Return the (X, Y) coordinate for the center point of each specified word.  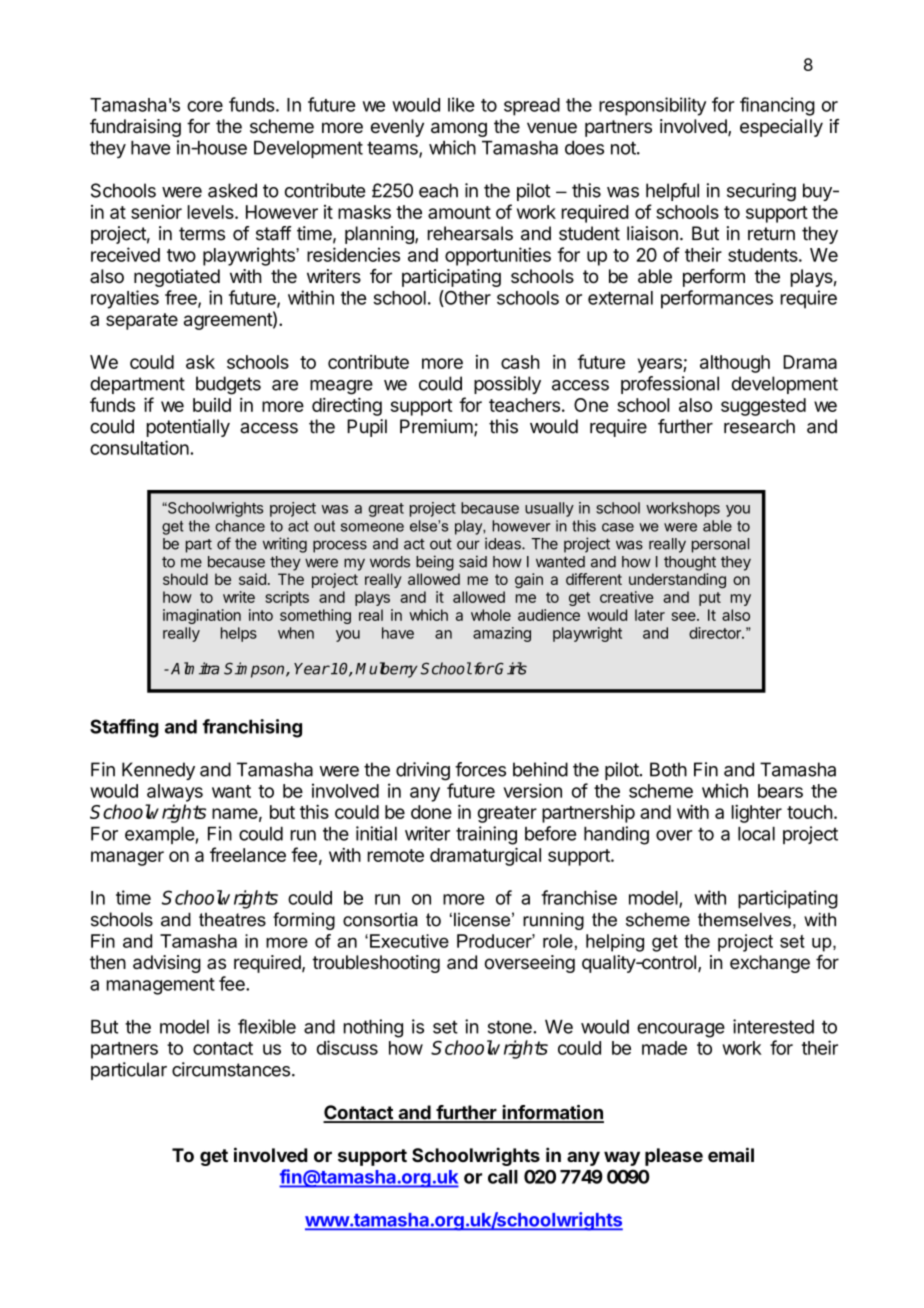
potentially (188, 428)
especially (781, 128)
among (459, 129)
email (731, 1154)
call (503, 1177)
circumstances (231, 1069)
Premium (436, 426)
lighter (757, 814)
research (759, 426)
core (205, 106)
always (175, 793)
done (431, 812)
